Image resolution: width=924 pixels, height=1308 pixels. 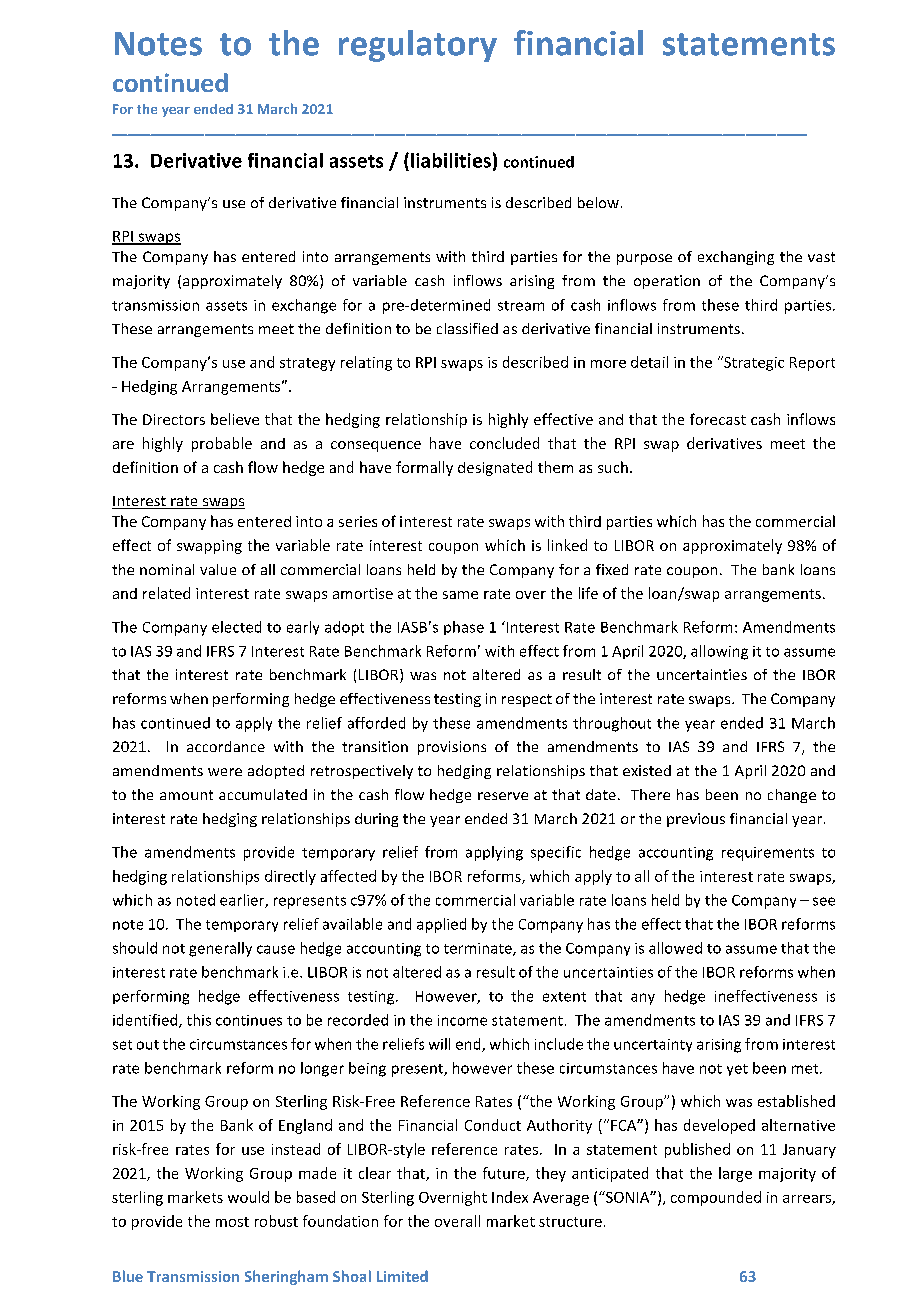 I want to click on allowed, so click(x=675, y=948).
